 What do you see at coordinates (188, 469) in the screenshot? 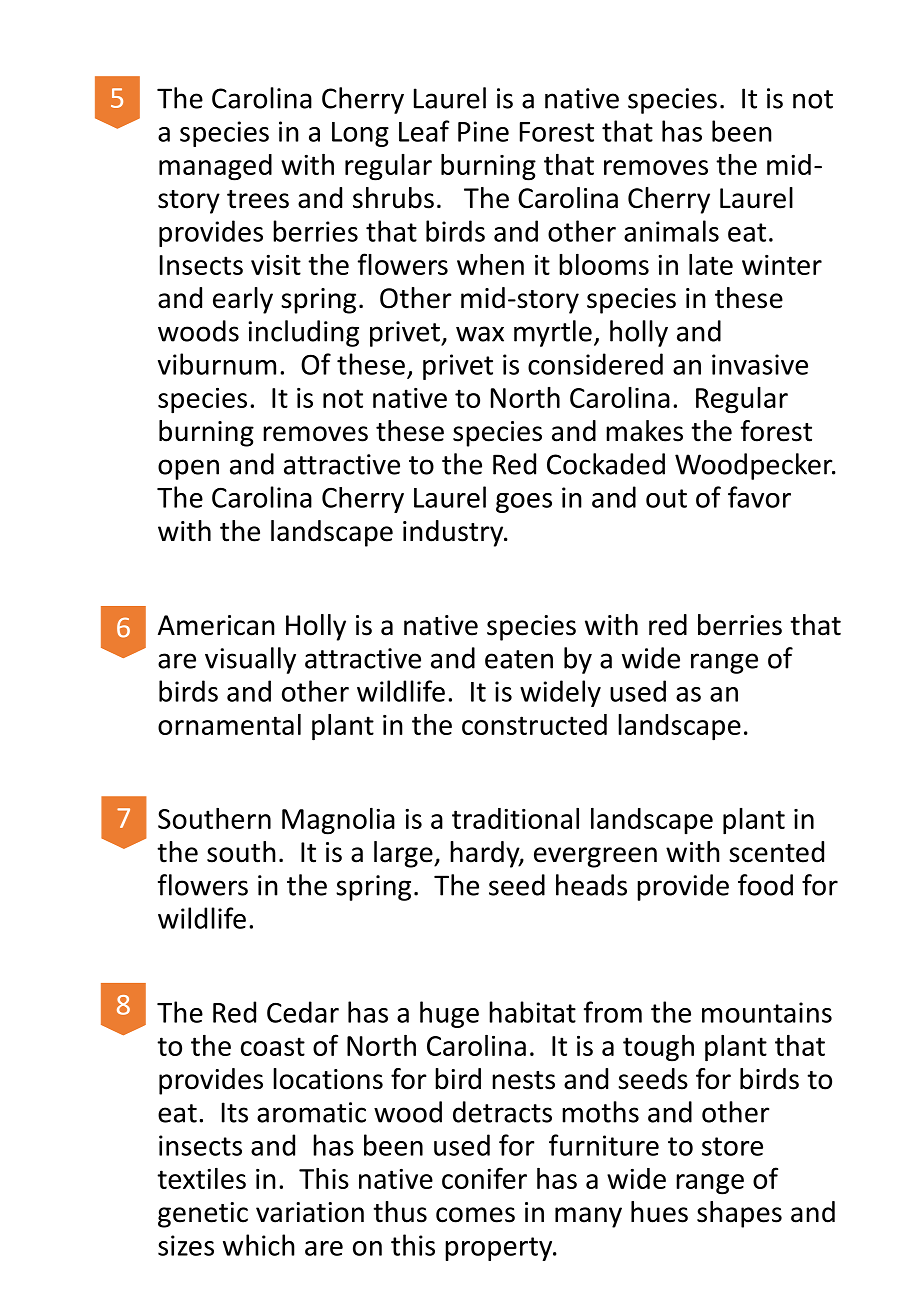
I see `open` at bounding box center [188, 469].
